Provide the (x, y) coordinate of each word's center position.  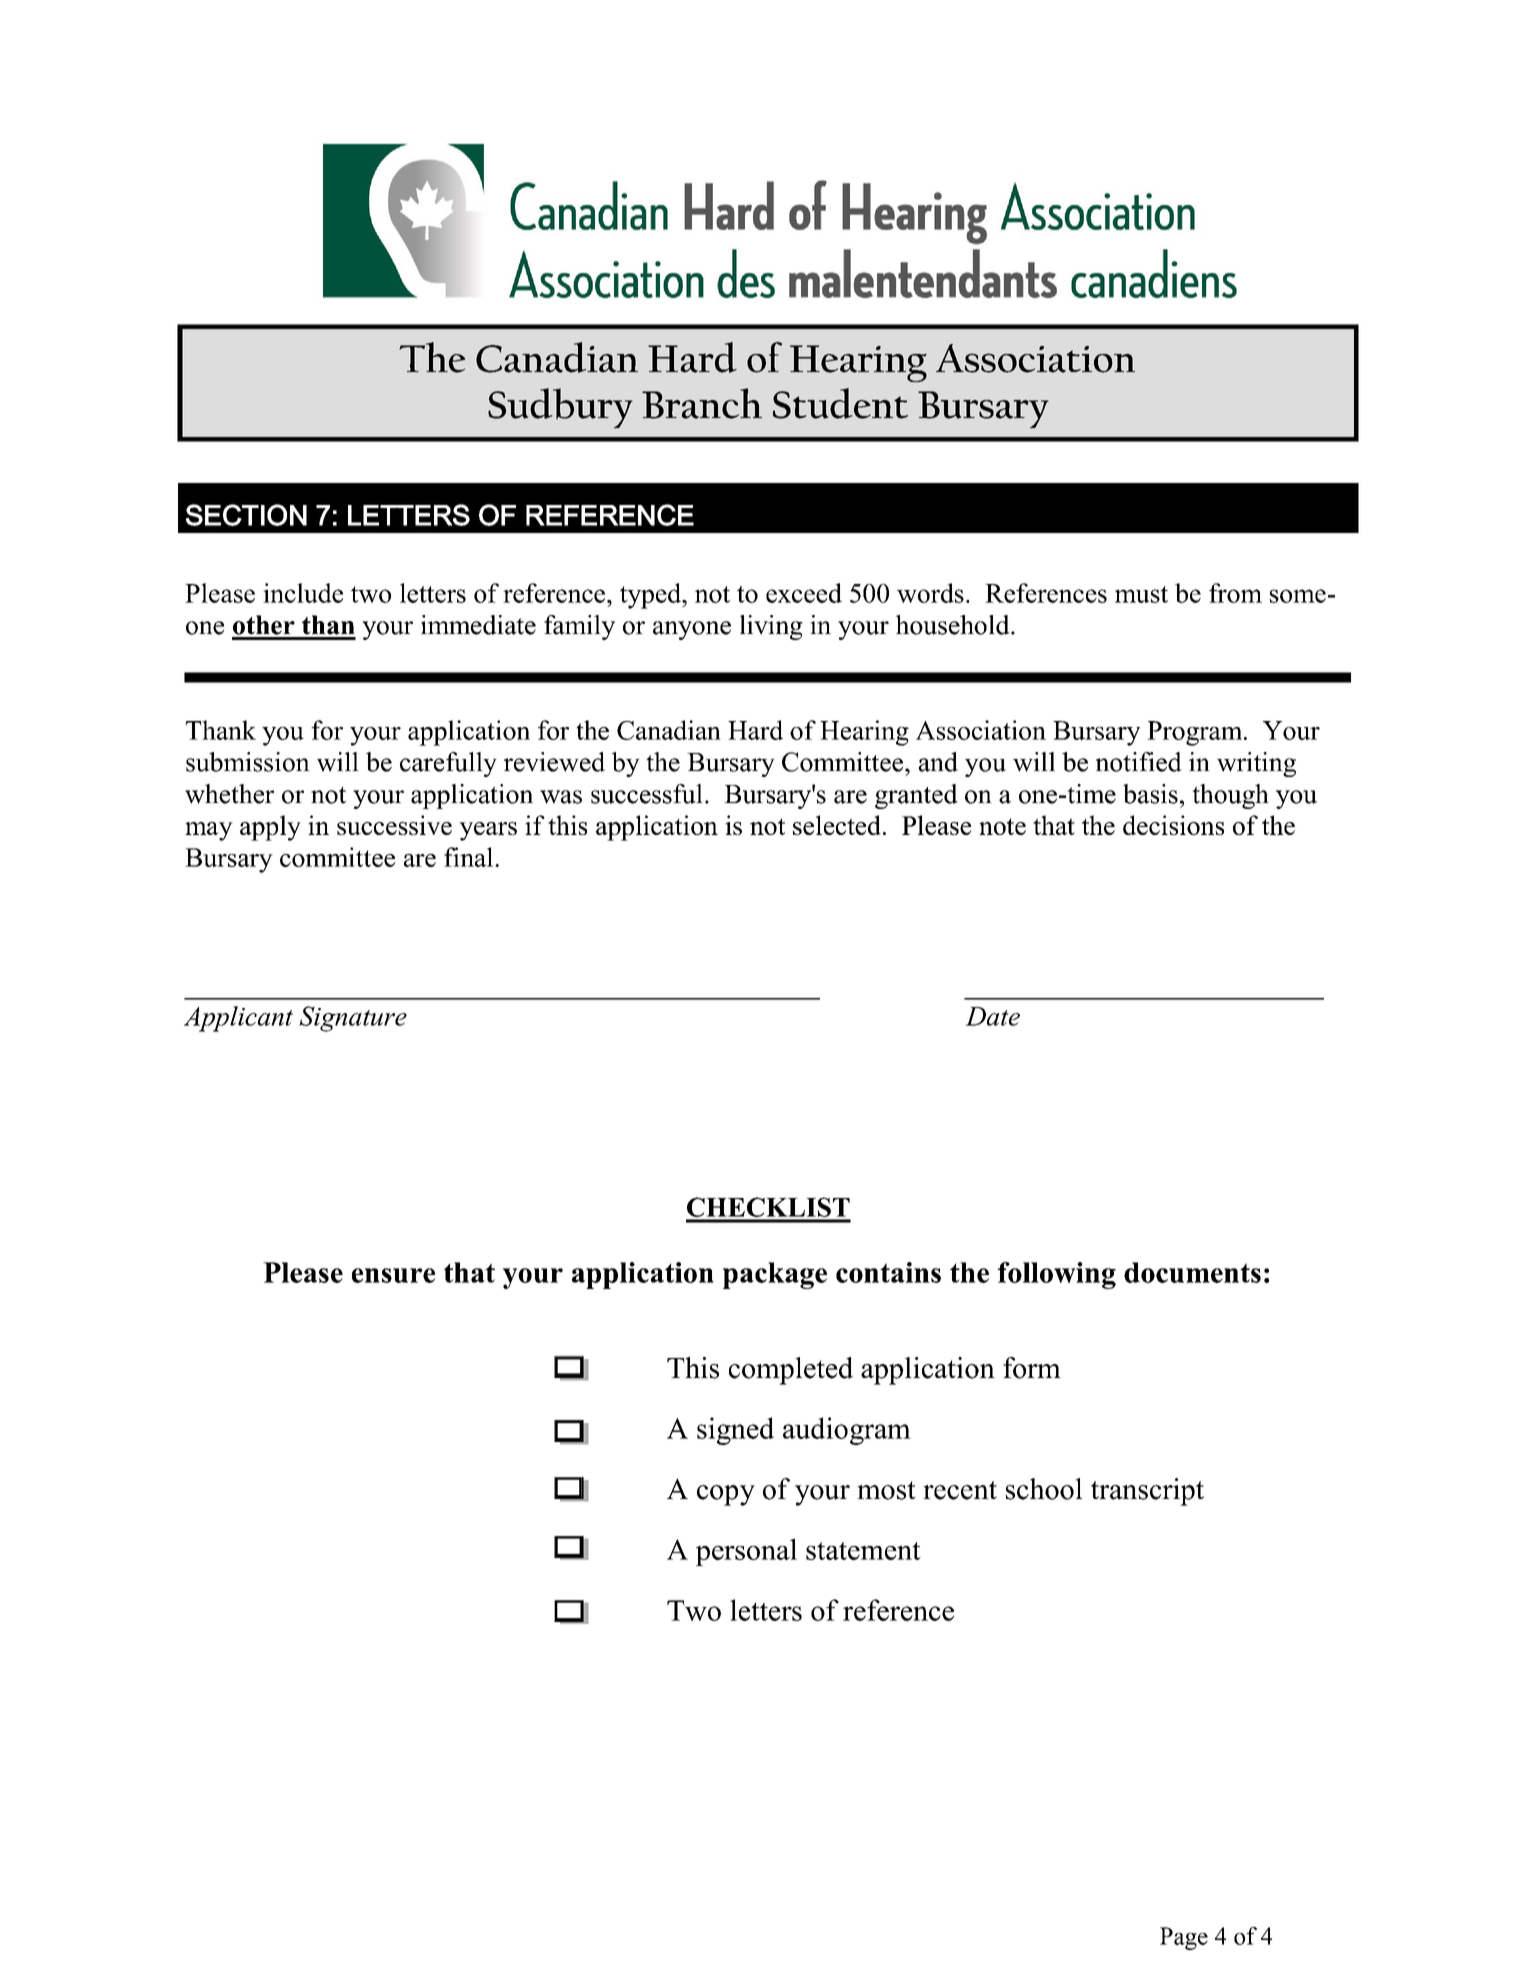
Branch (702, 403)
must (1141, 594)
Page (1184, 1938)
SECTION (246, 515)
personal (746, 1552)
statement (863, 1551)
